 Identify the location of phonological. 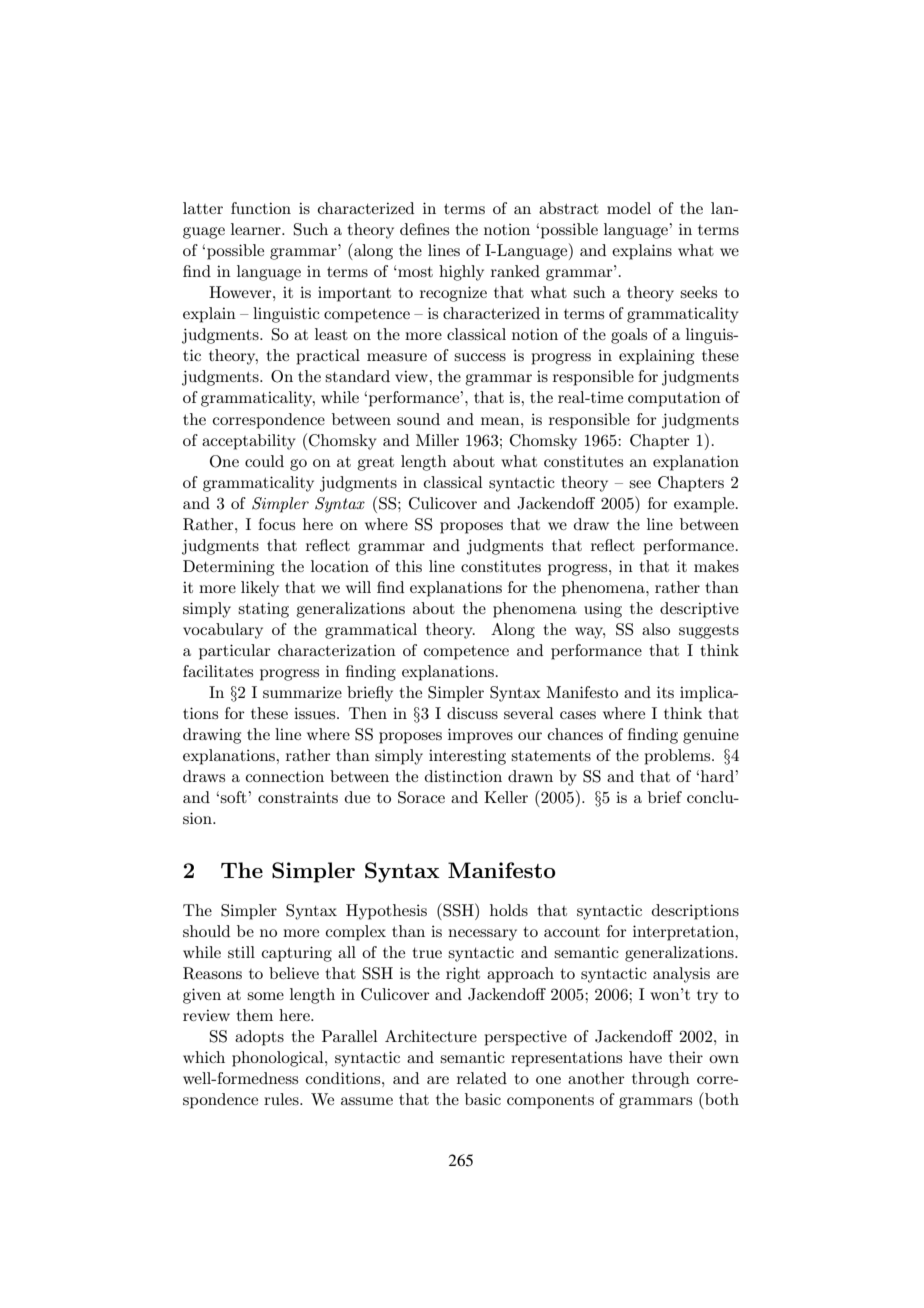
(279, 1059).
